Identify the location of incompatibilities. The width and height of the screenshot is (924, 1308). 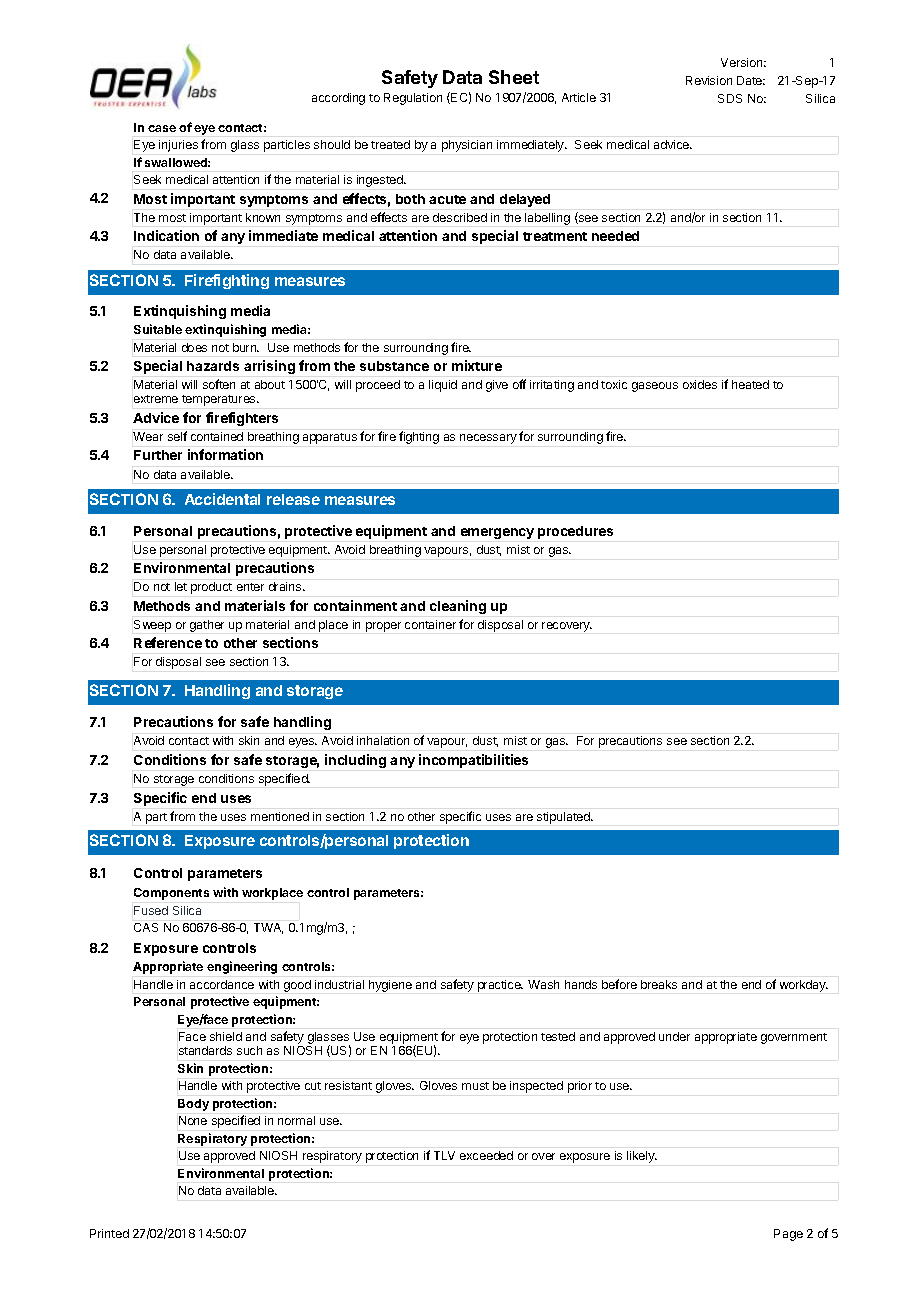
(473, 761).
